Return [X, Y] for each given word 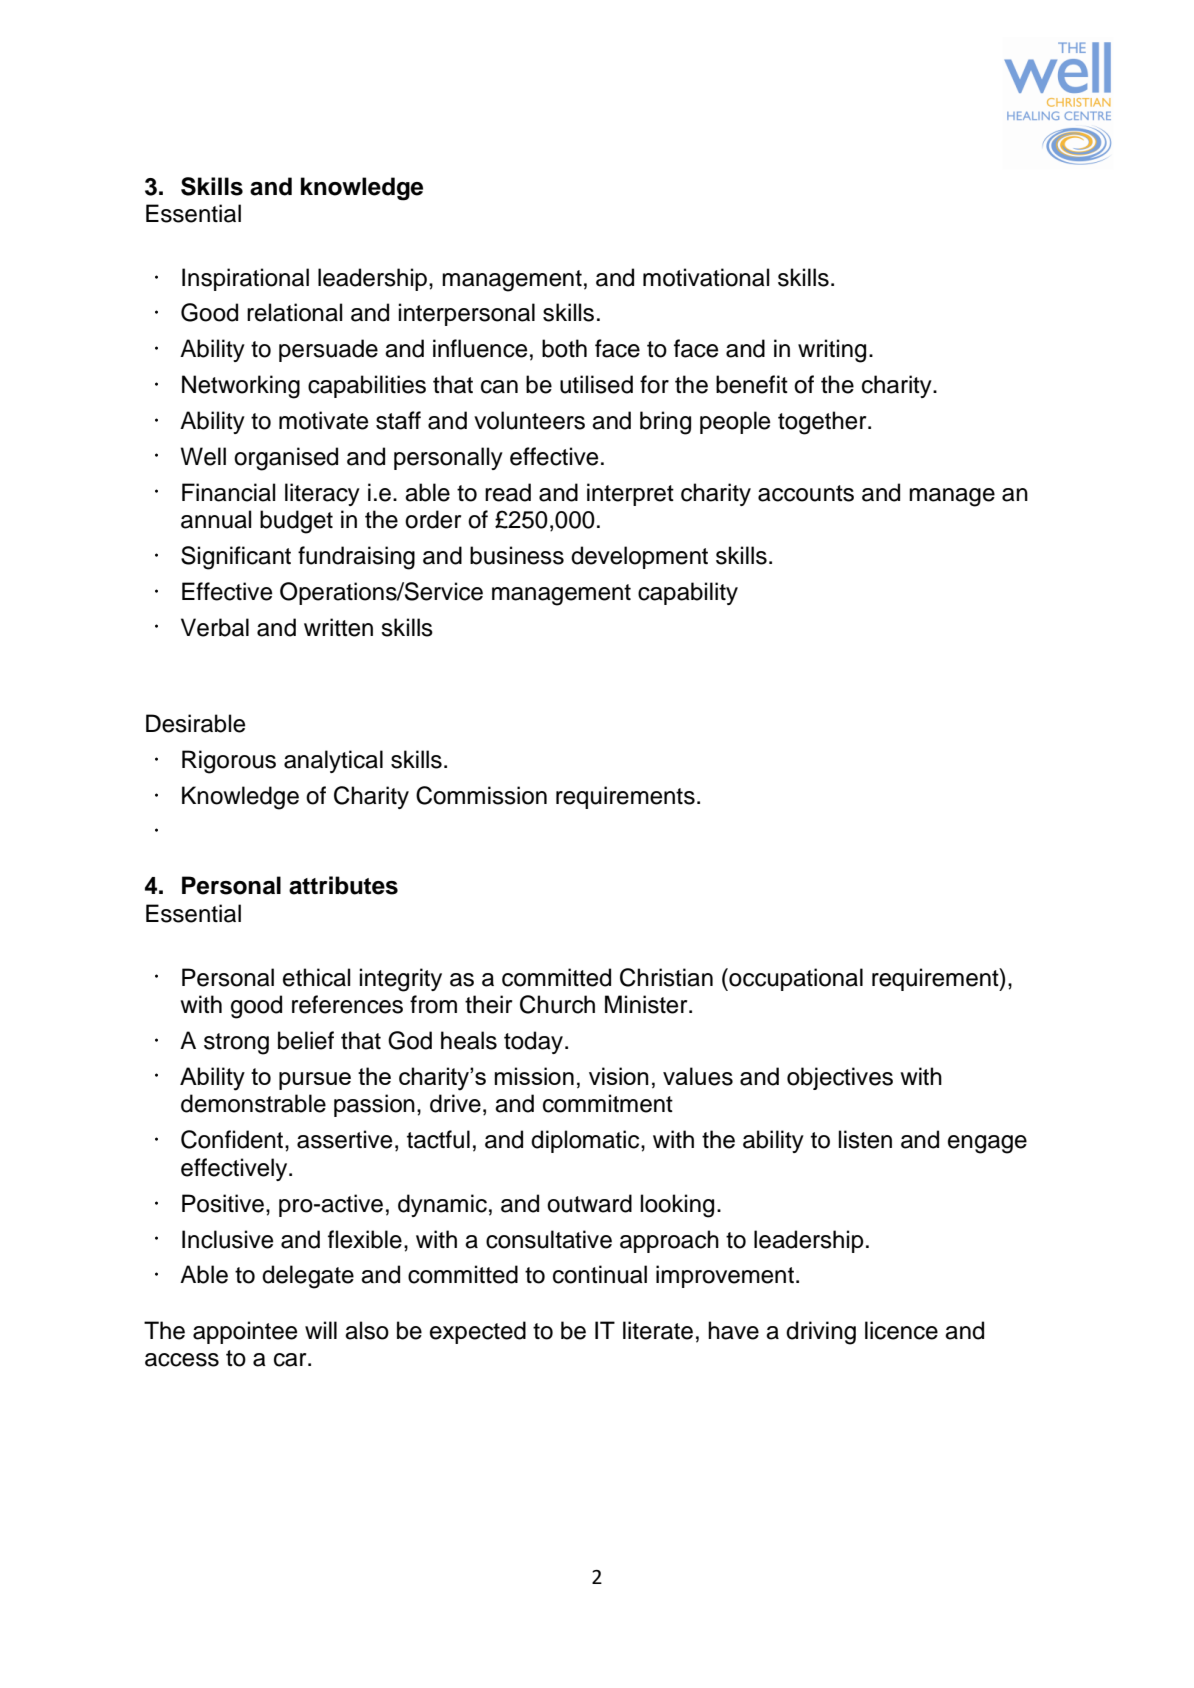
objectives [840, 1078]
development [639, 557]
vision [619, 1076]
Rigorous [229, 762]
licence [901, 1330]
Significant [236, 558]
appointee [245, 1332]
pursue [315, 1081]
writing [832, 351]
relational [294, 312]
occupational [795, 979]
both [564, 348]
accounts [806, 493]
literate [658, 1330]
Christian [666, 977]
